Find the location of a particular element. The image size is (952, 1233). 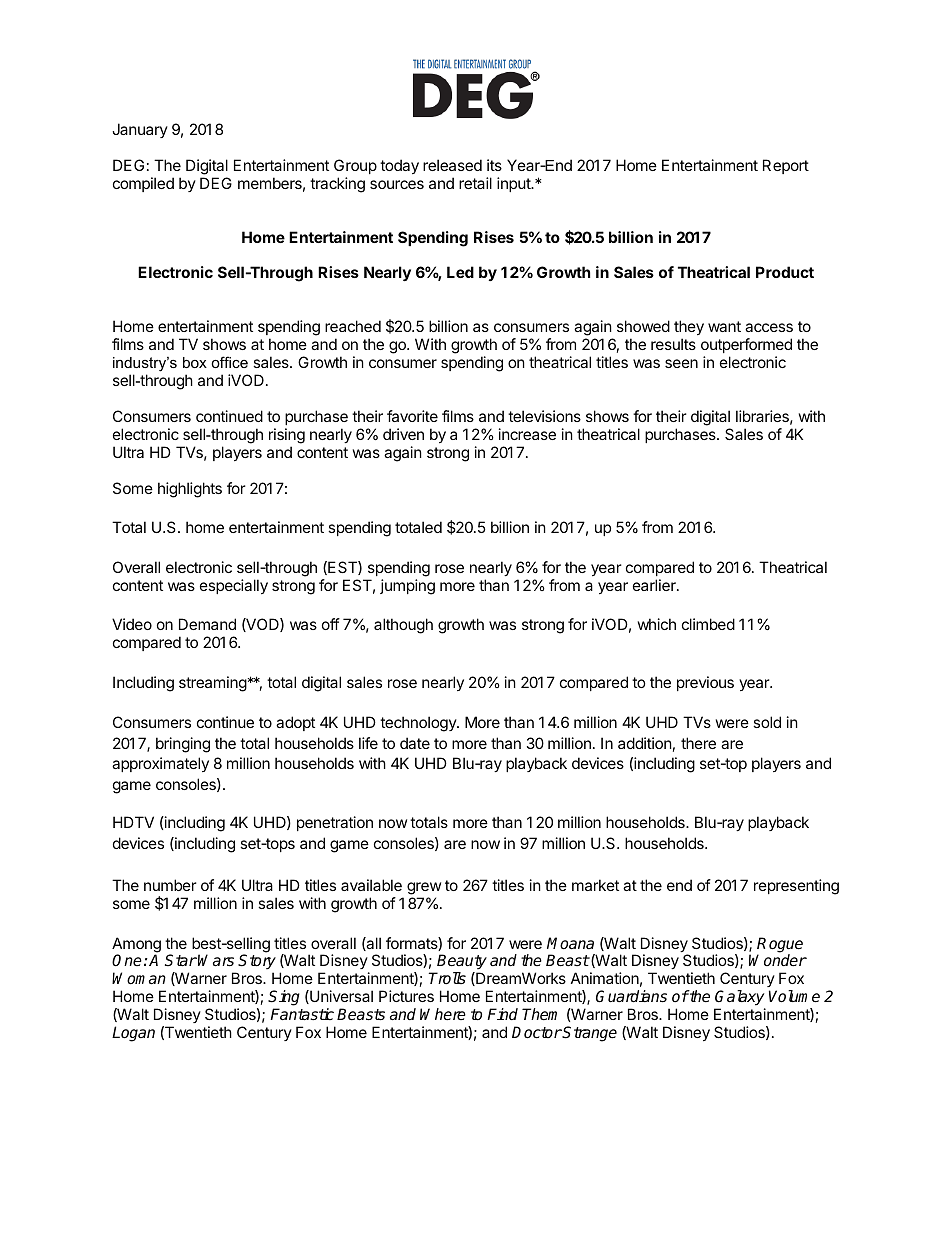

Find is located at coordinates (502, 1014).
